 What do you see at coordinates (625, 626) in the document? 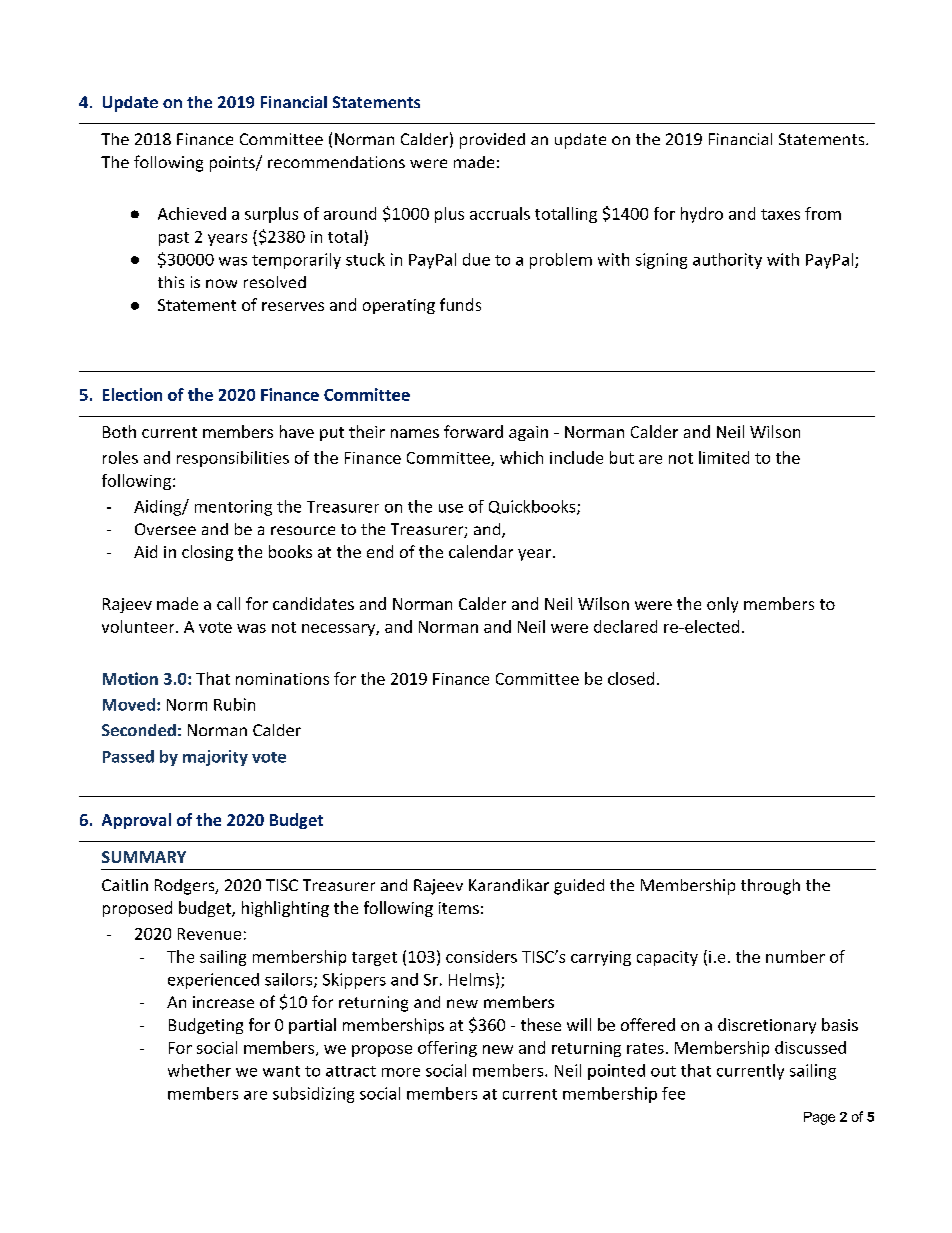
I see `declared` at bounding box center [625, 626].
